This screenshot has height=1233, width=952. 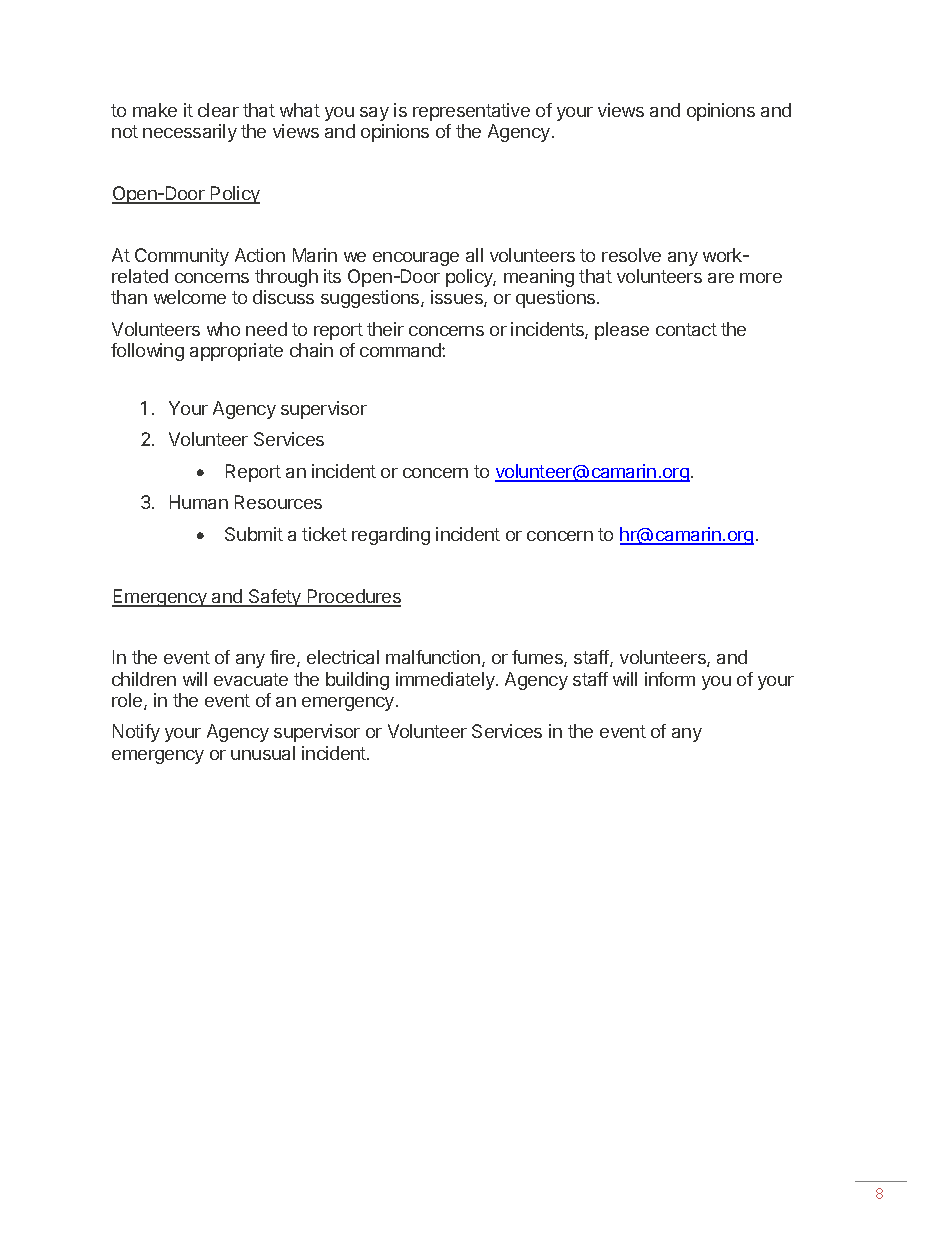 I want to click on immediately, so click(x=446, y=681).
